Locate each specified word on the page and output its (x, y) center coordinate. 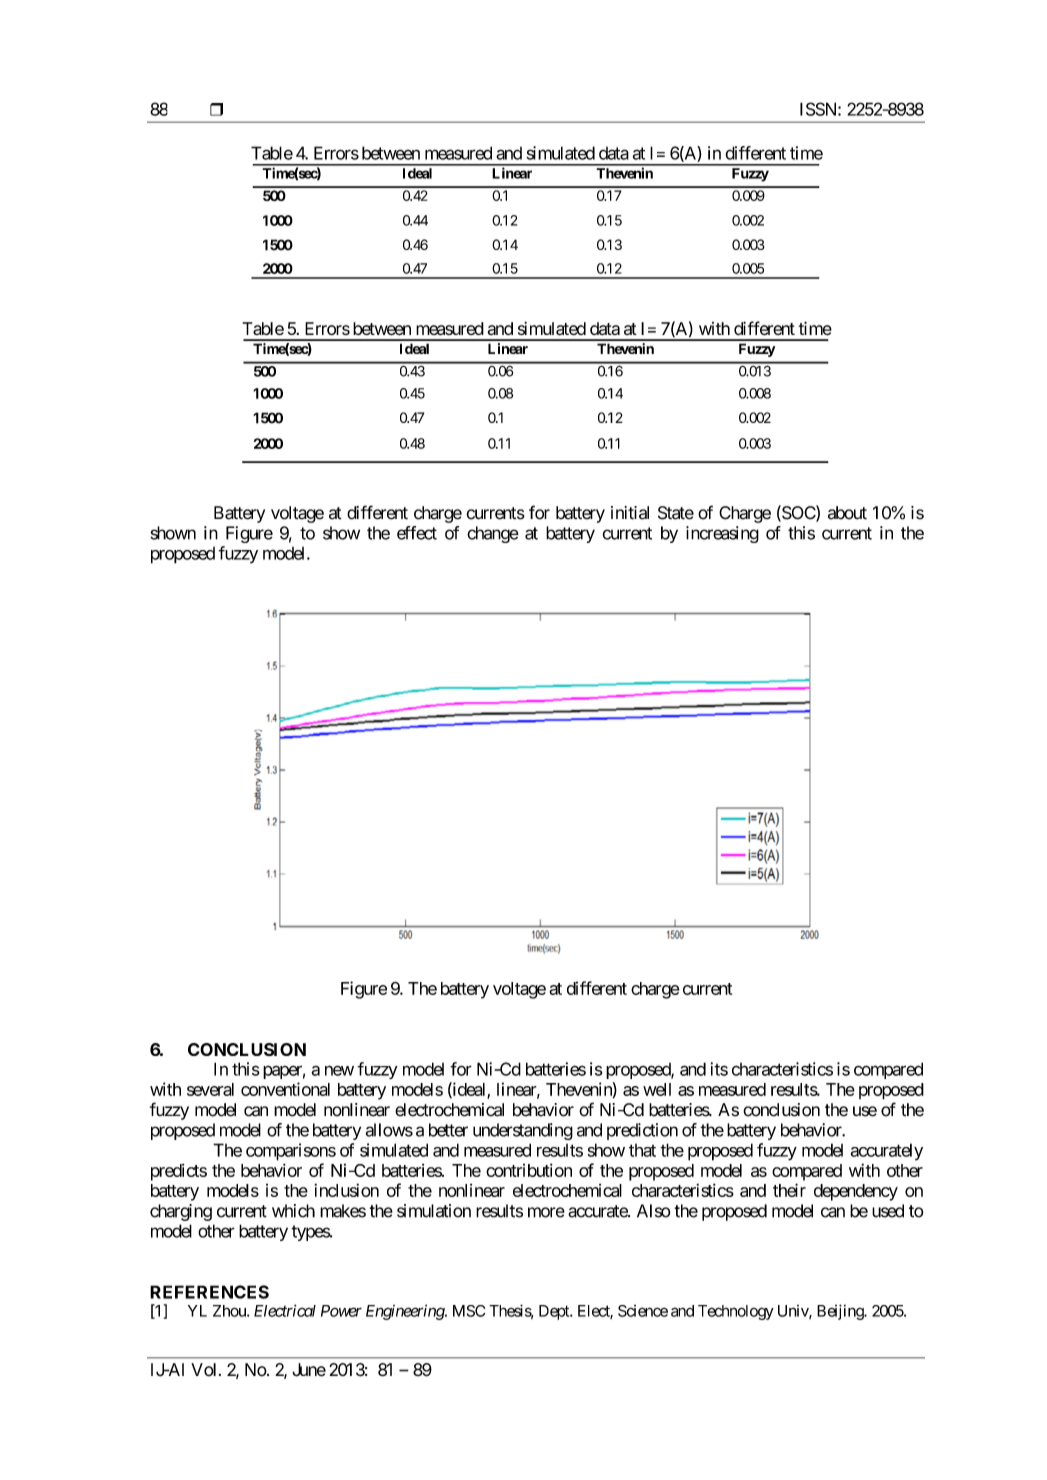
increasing (722, 534)
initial (630, 513)
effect (417, 533)
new (339, 1070)
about (847, 513)
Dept (555, 1312)
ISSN (819, 109)
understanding (523, 1131)
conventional (285, 1089)
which (293, 1211)
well (657, 1089)
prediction (642, 1131)
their (789, 1190)
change (493, 534)
